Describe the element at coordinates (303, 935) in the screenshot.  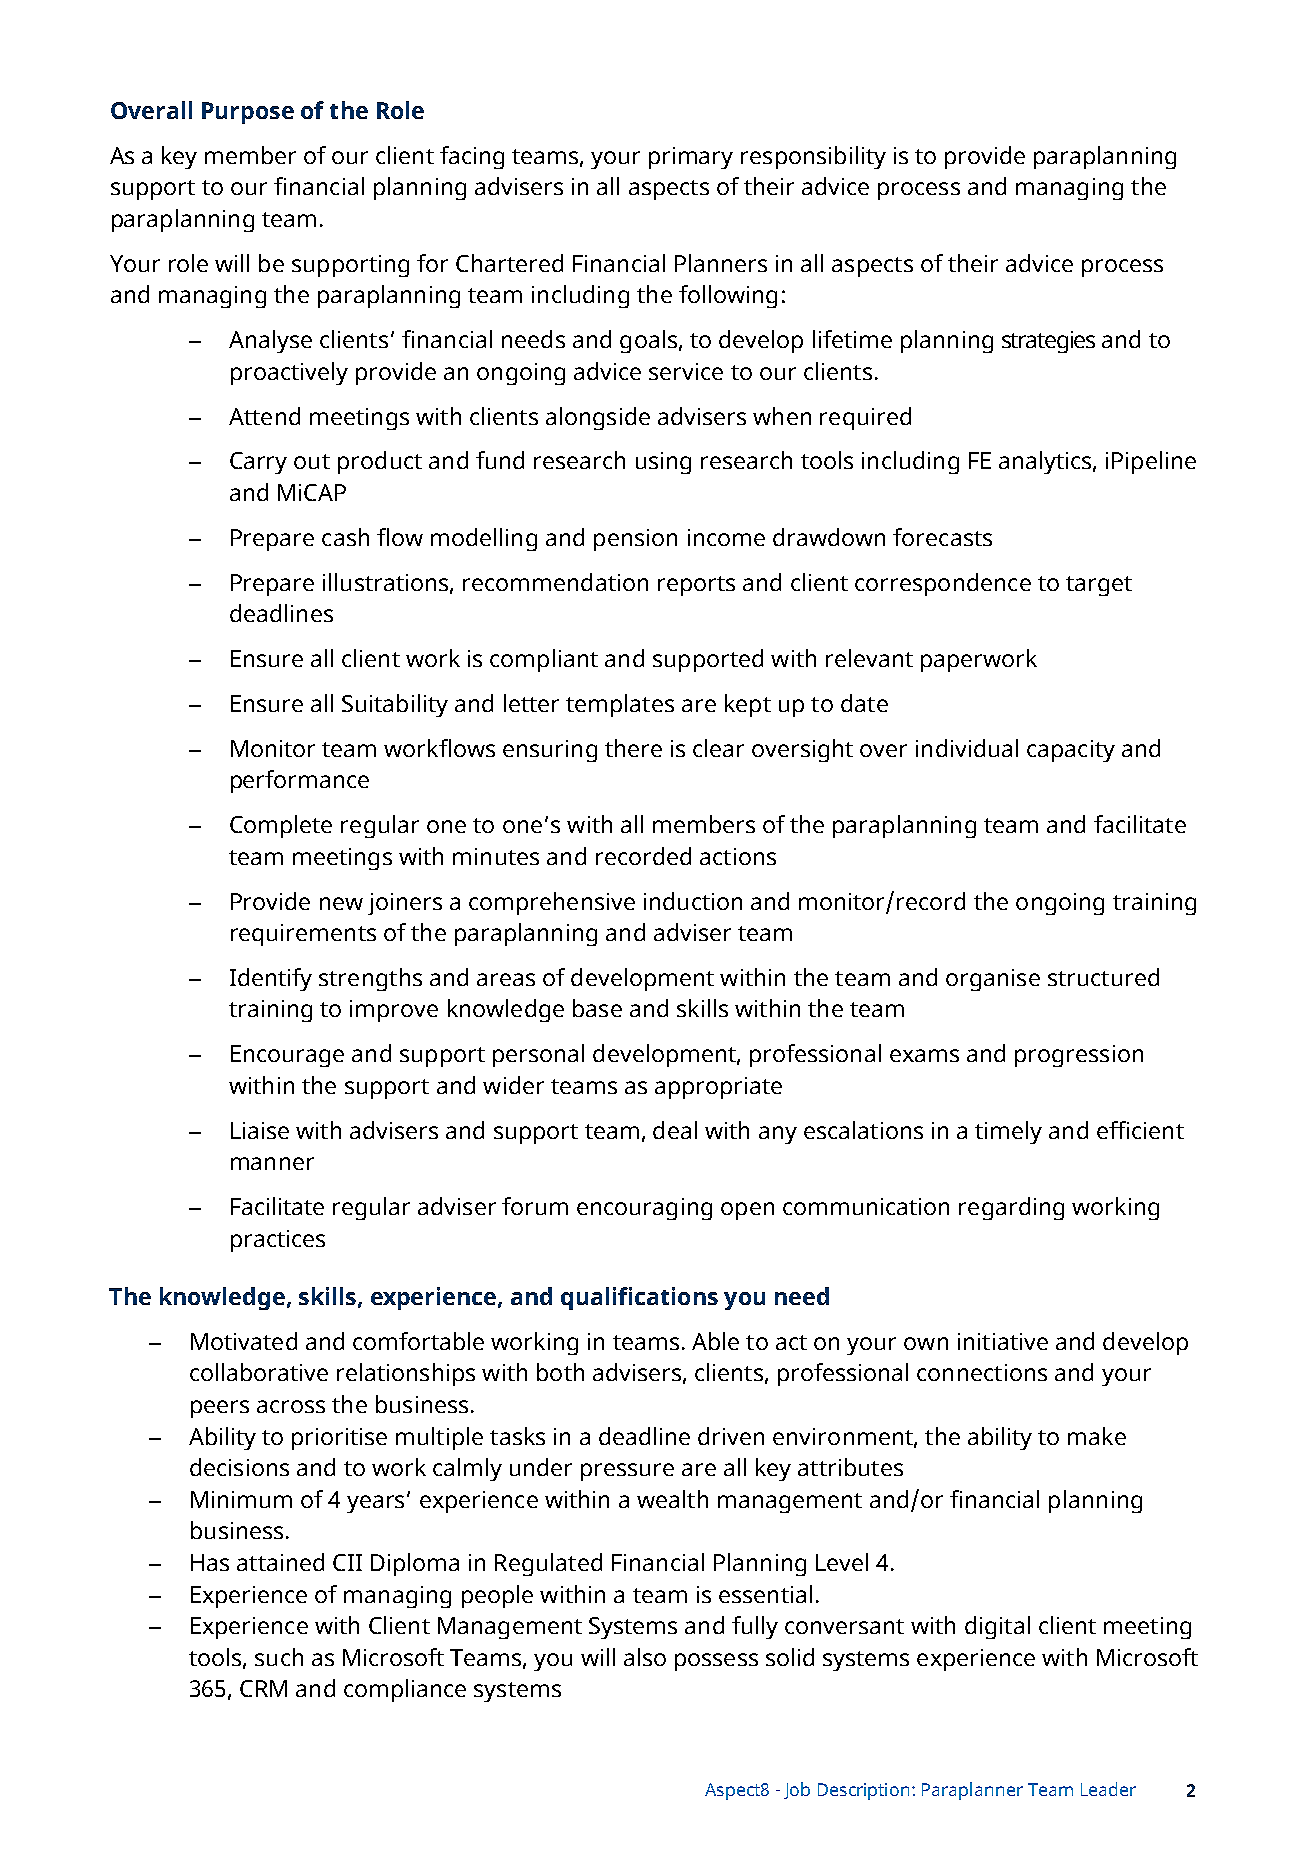
I see `requirements` at that location.
